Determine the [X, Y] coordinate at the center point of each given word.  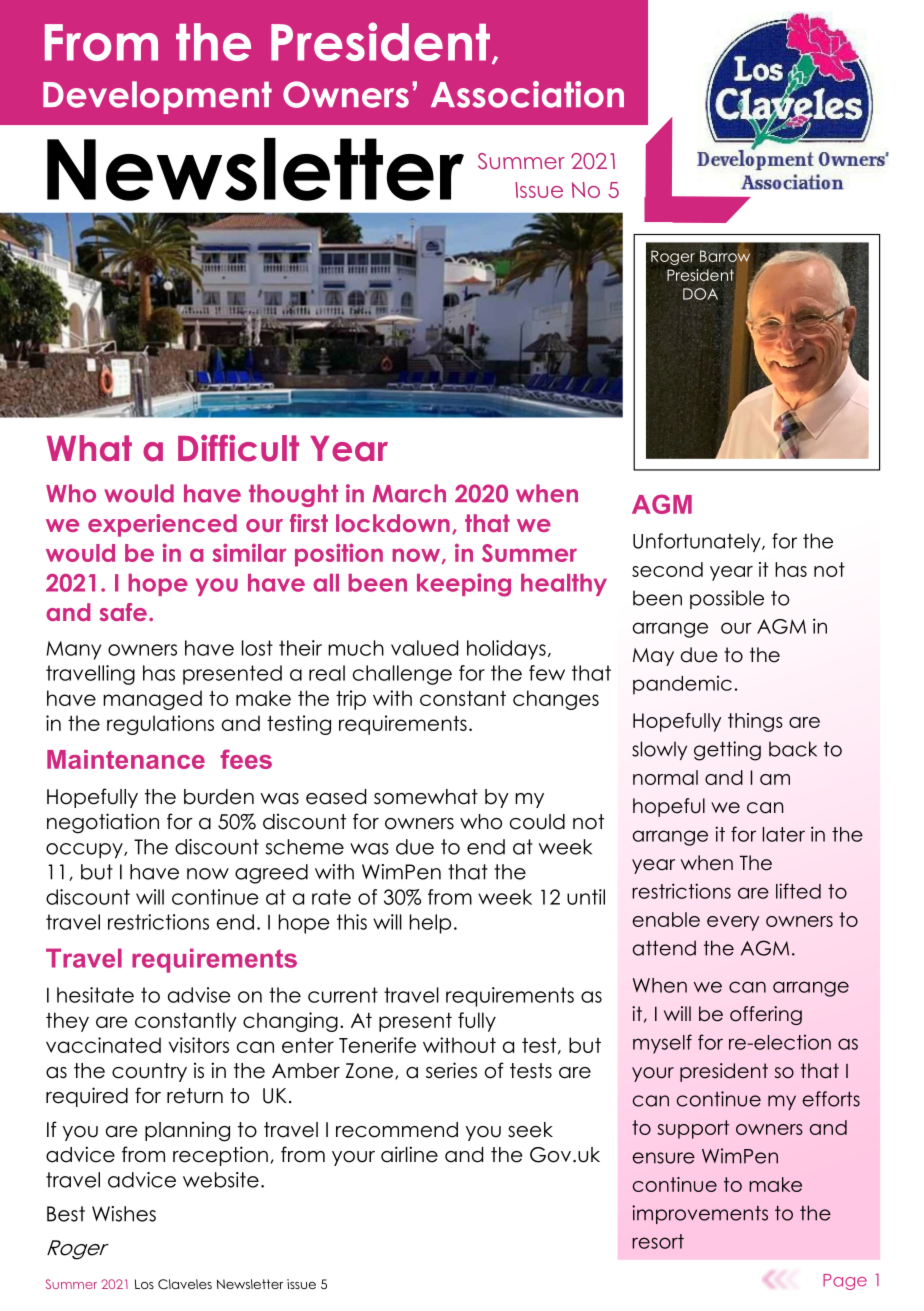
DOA [700, 294]
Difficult [238, 448]
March [409, 493]
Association [527, 94]
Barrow [725, 256]
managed [152, 700]
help [430, 924]
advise [199, 995]
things [755, 722]
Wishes [124, 1214]
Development [157, 97]
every [733, 923]
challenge [402, 675]
